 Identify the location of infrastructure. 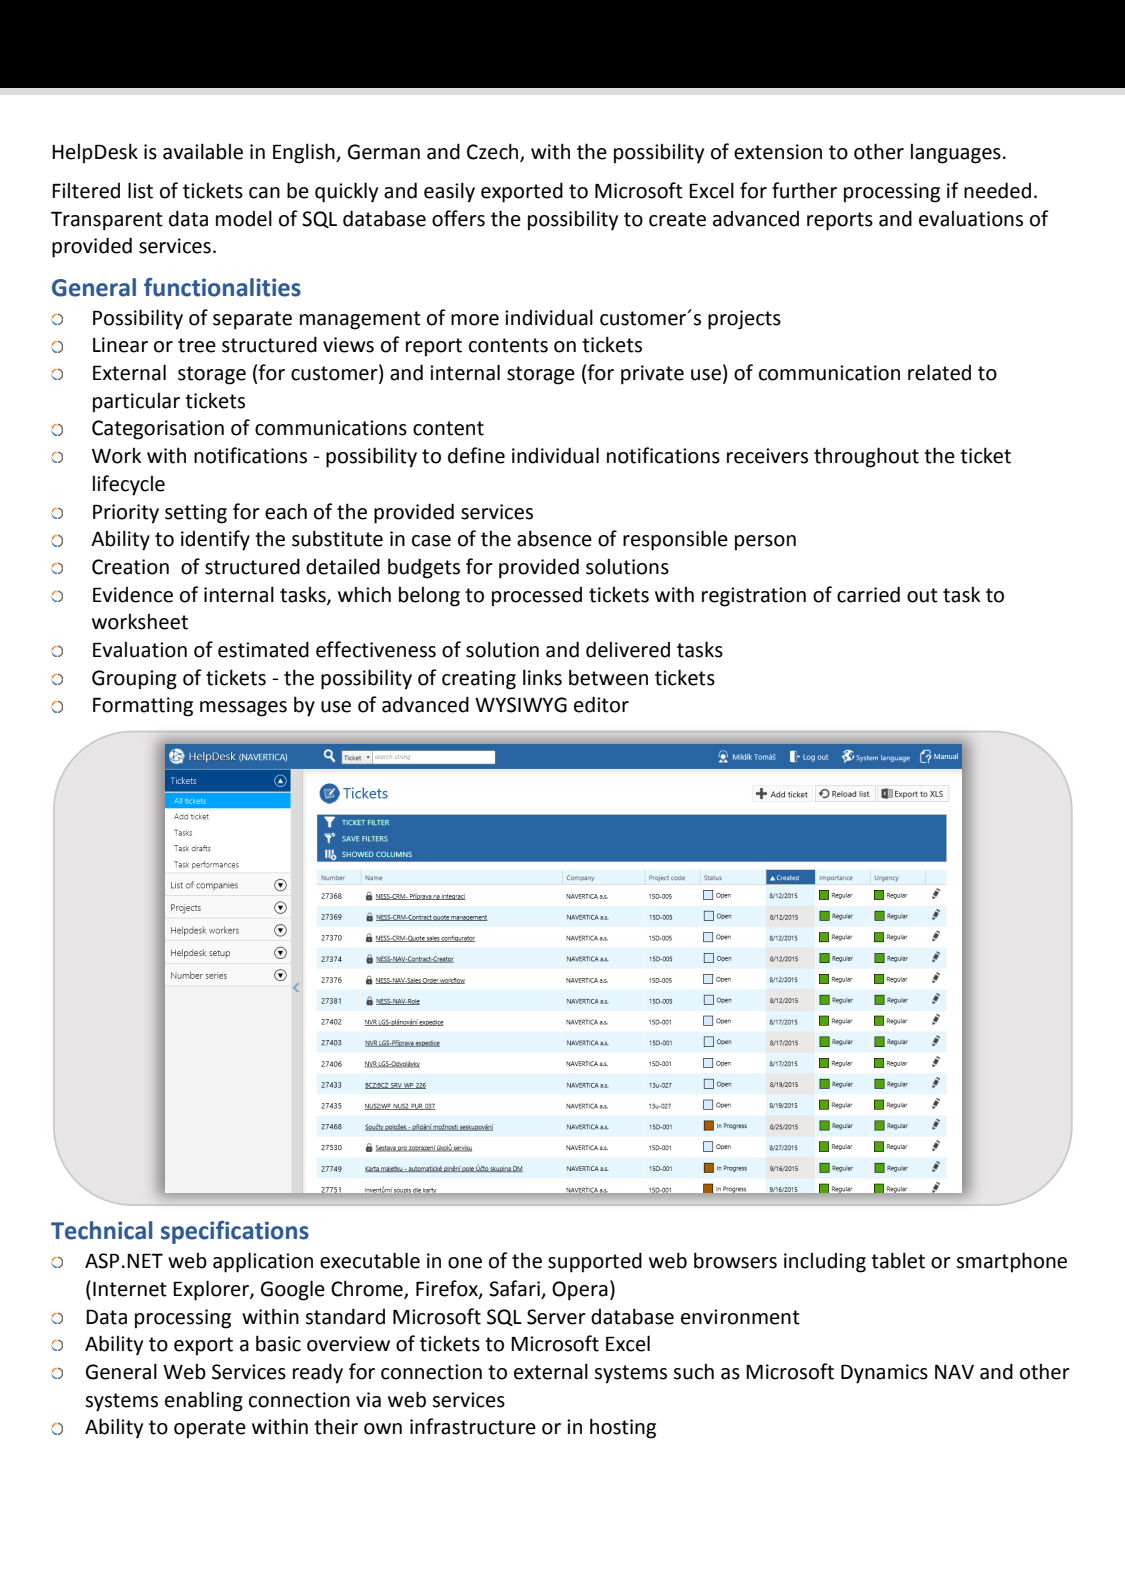
(473, 1426).
